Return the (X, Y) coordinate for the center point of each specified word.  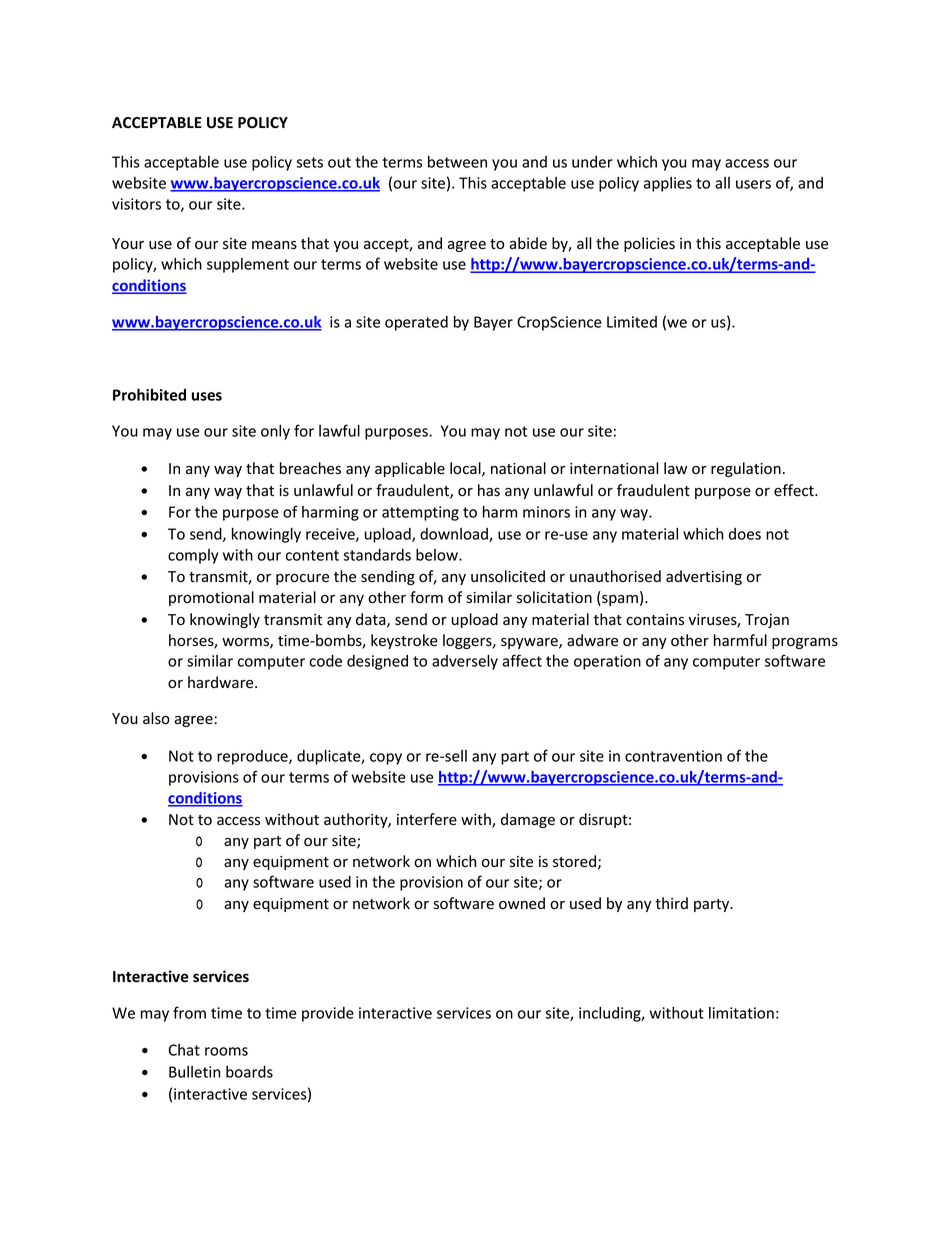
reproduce (253, 757)
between (457, 162)
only (275, 432)
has (489, 490)
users (753, 184)
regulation (746, 469)
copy (386, 759)
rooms (226, 1051)
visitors (136, 204)
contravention (673, 756)
